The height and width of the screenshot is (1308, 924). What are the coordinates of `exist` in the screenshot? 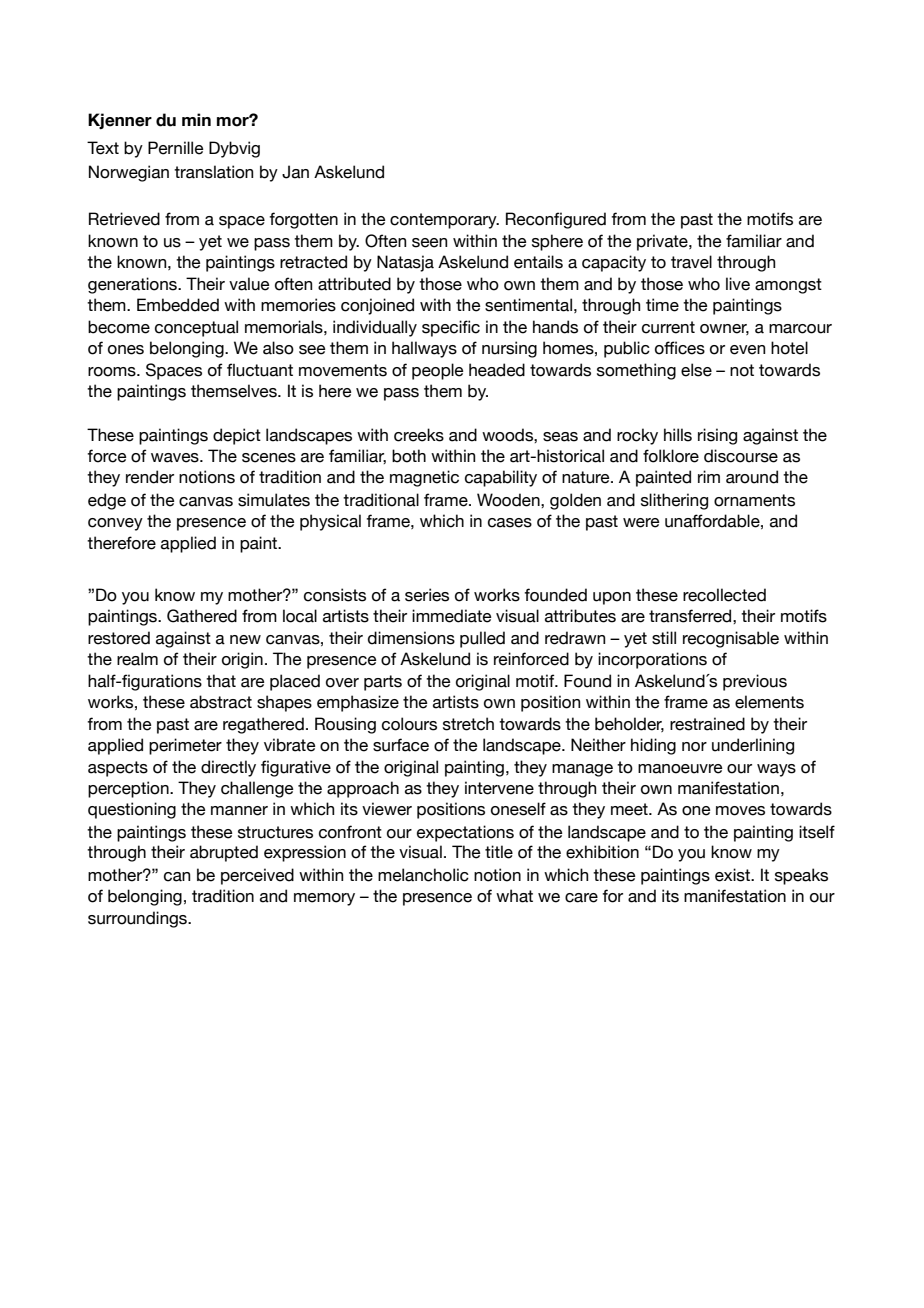 It's located at (733, 875).
